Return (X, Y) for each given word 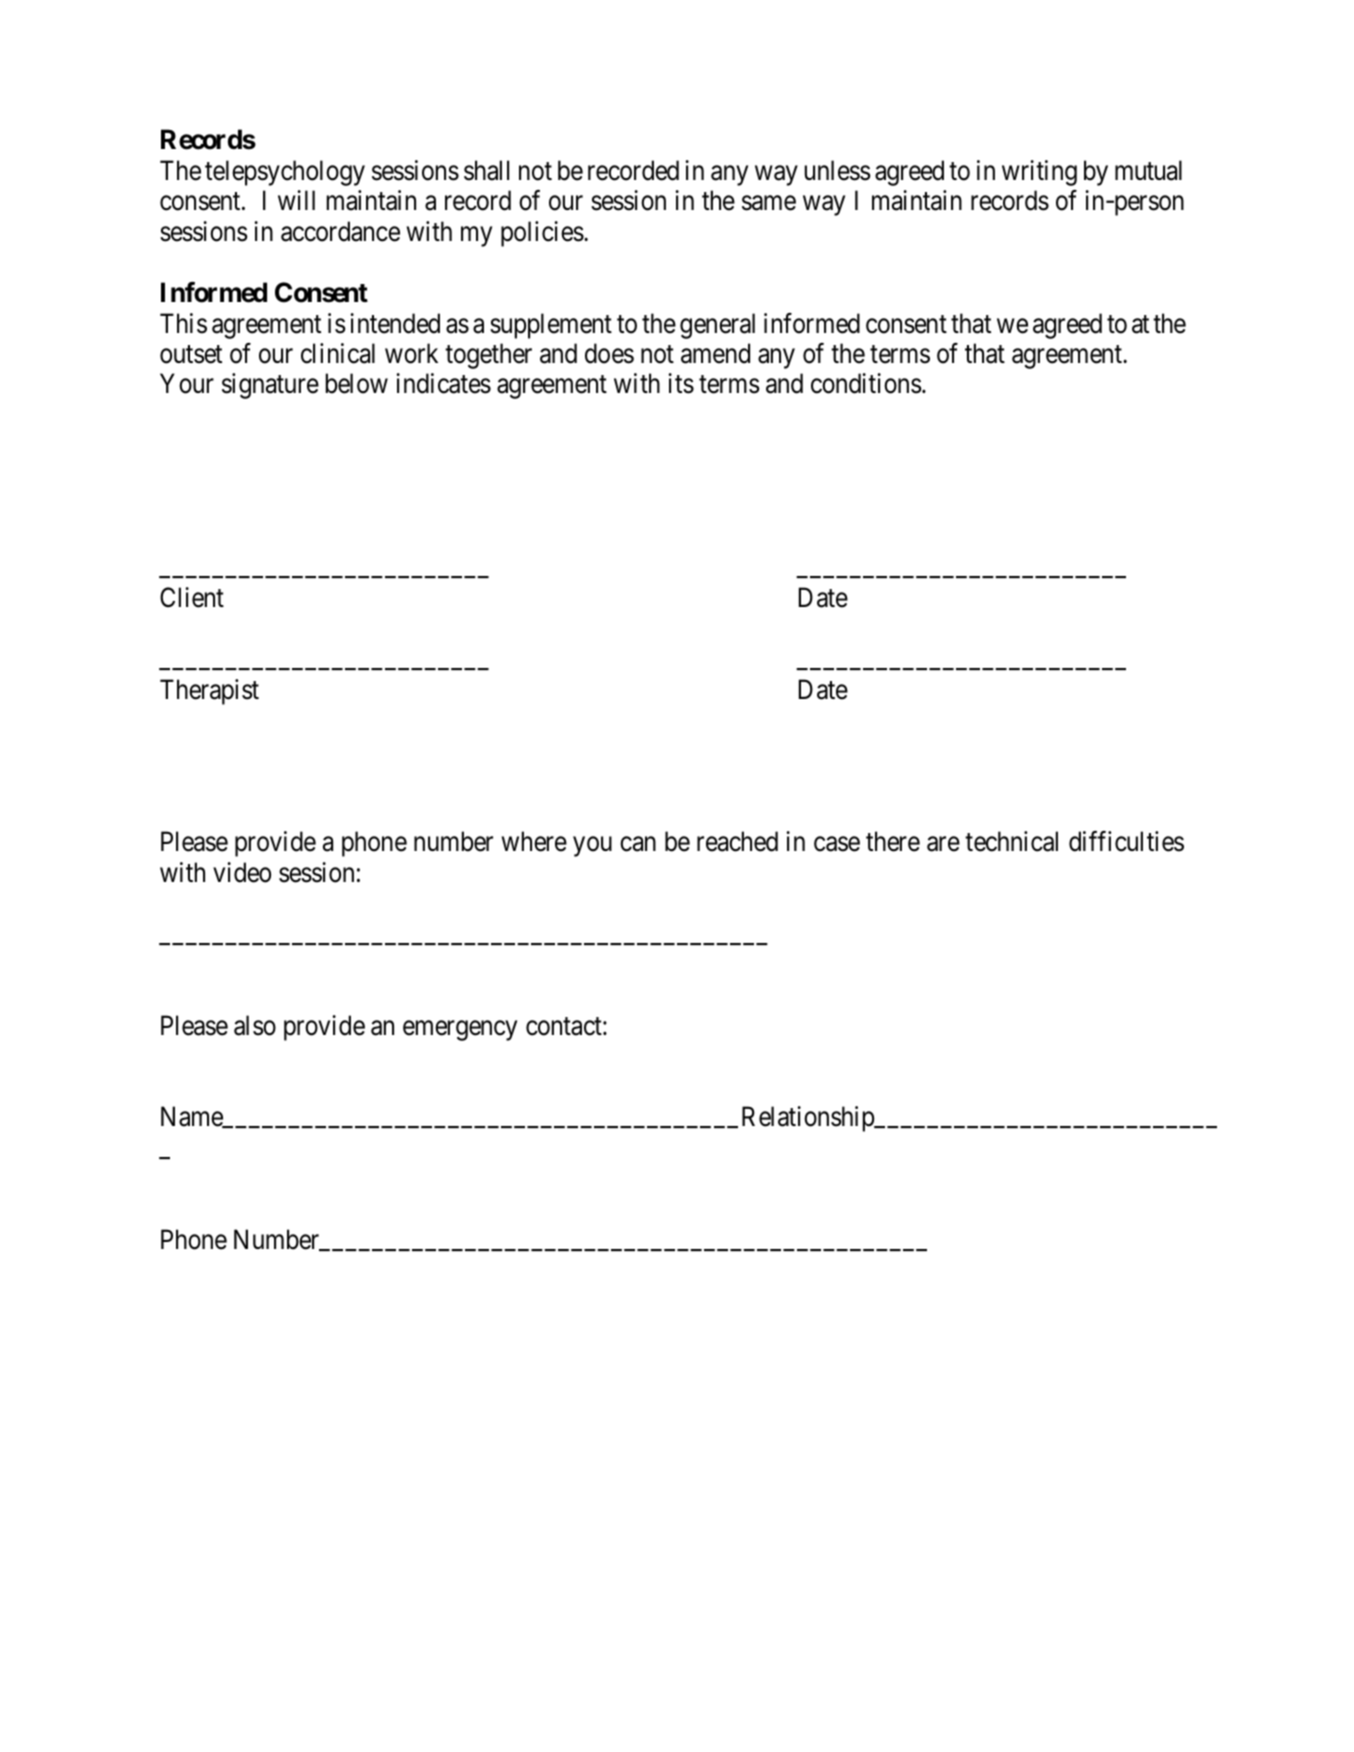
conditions (866, 383)
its (681, 383)
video (242, 872)
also (255, 1025)
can (638, 844)
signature (270, 386)
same (769, 203)
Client (192, 597)
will (296, 200)
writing (1039, 173)
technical (1011, 841)
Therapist (209, 692)
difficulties (1126, 841)
